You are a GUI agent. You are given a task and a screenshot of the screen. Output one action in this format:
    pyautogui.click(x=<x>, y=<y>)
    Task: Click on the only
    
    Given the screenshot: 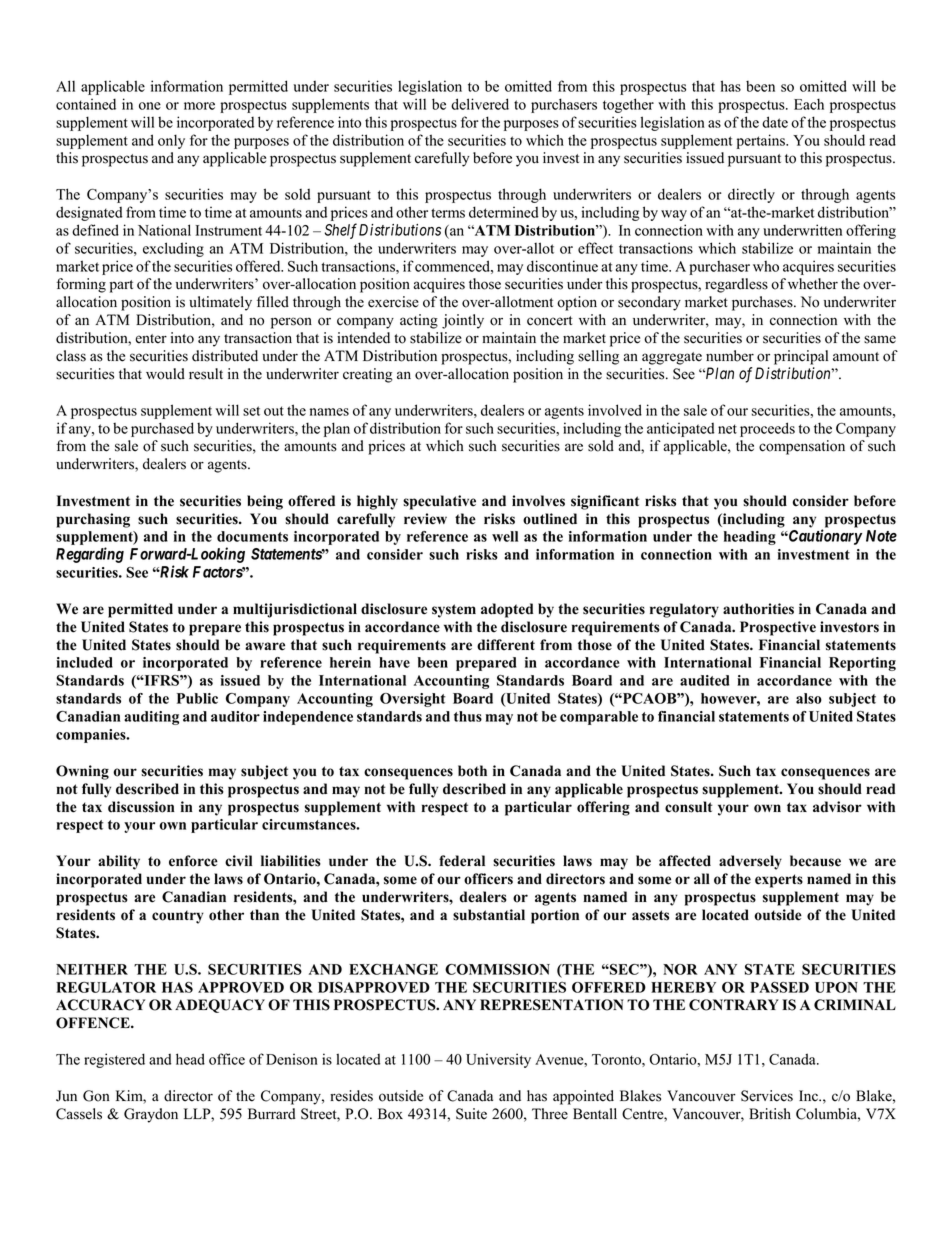 What is the action you would take?
    pyautogui.click(x=171, y=141)
